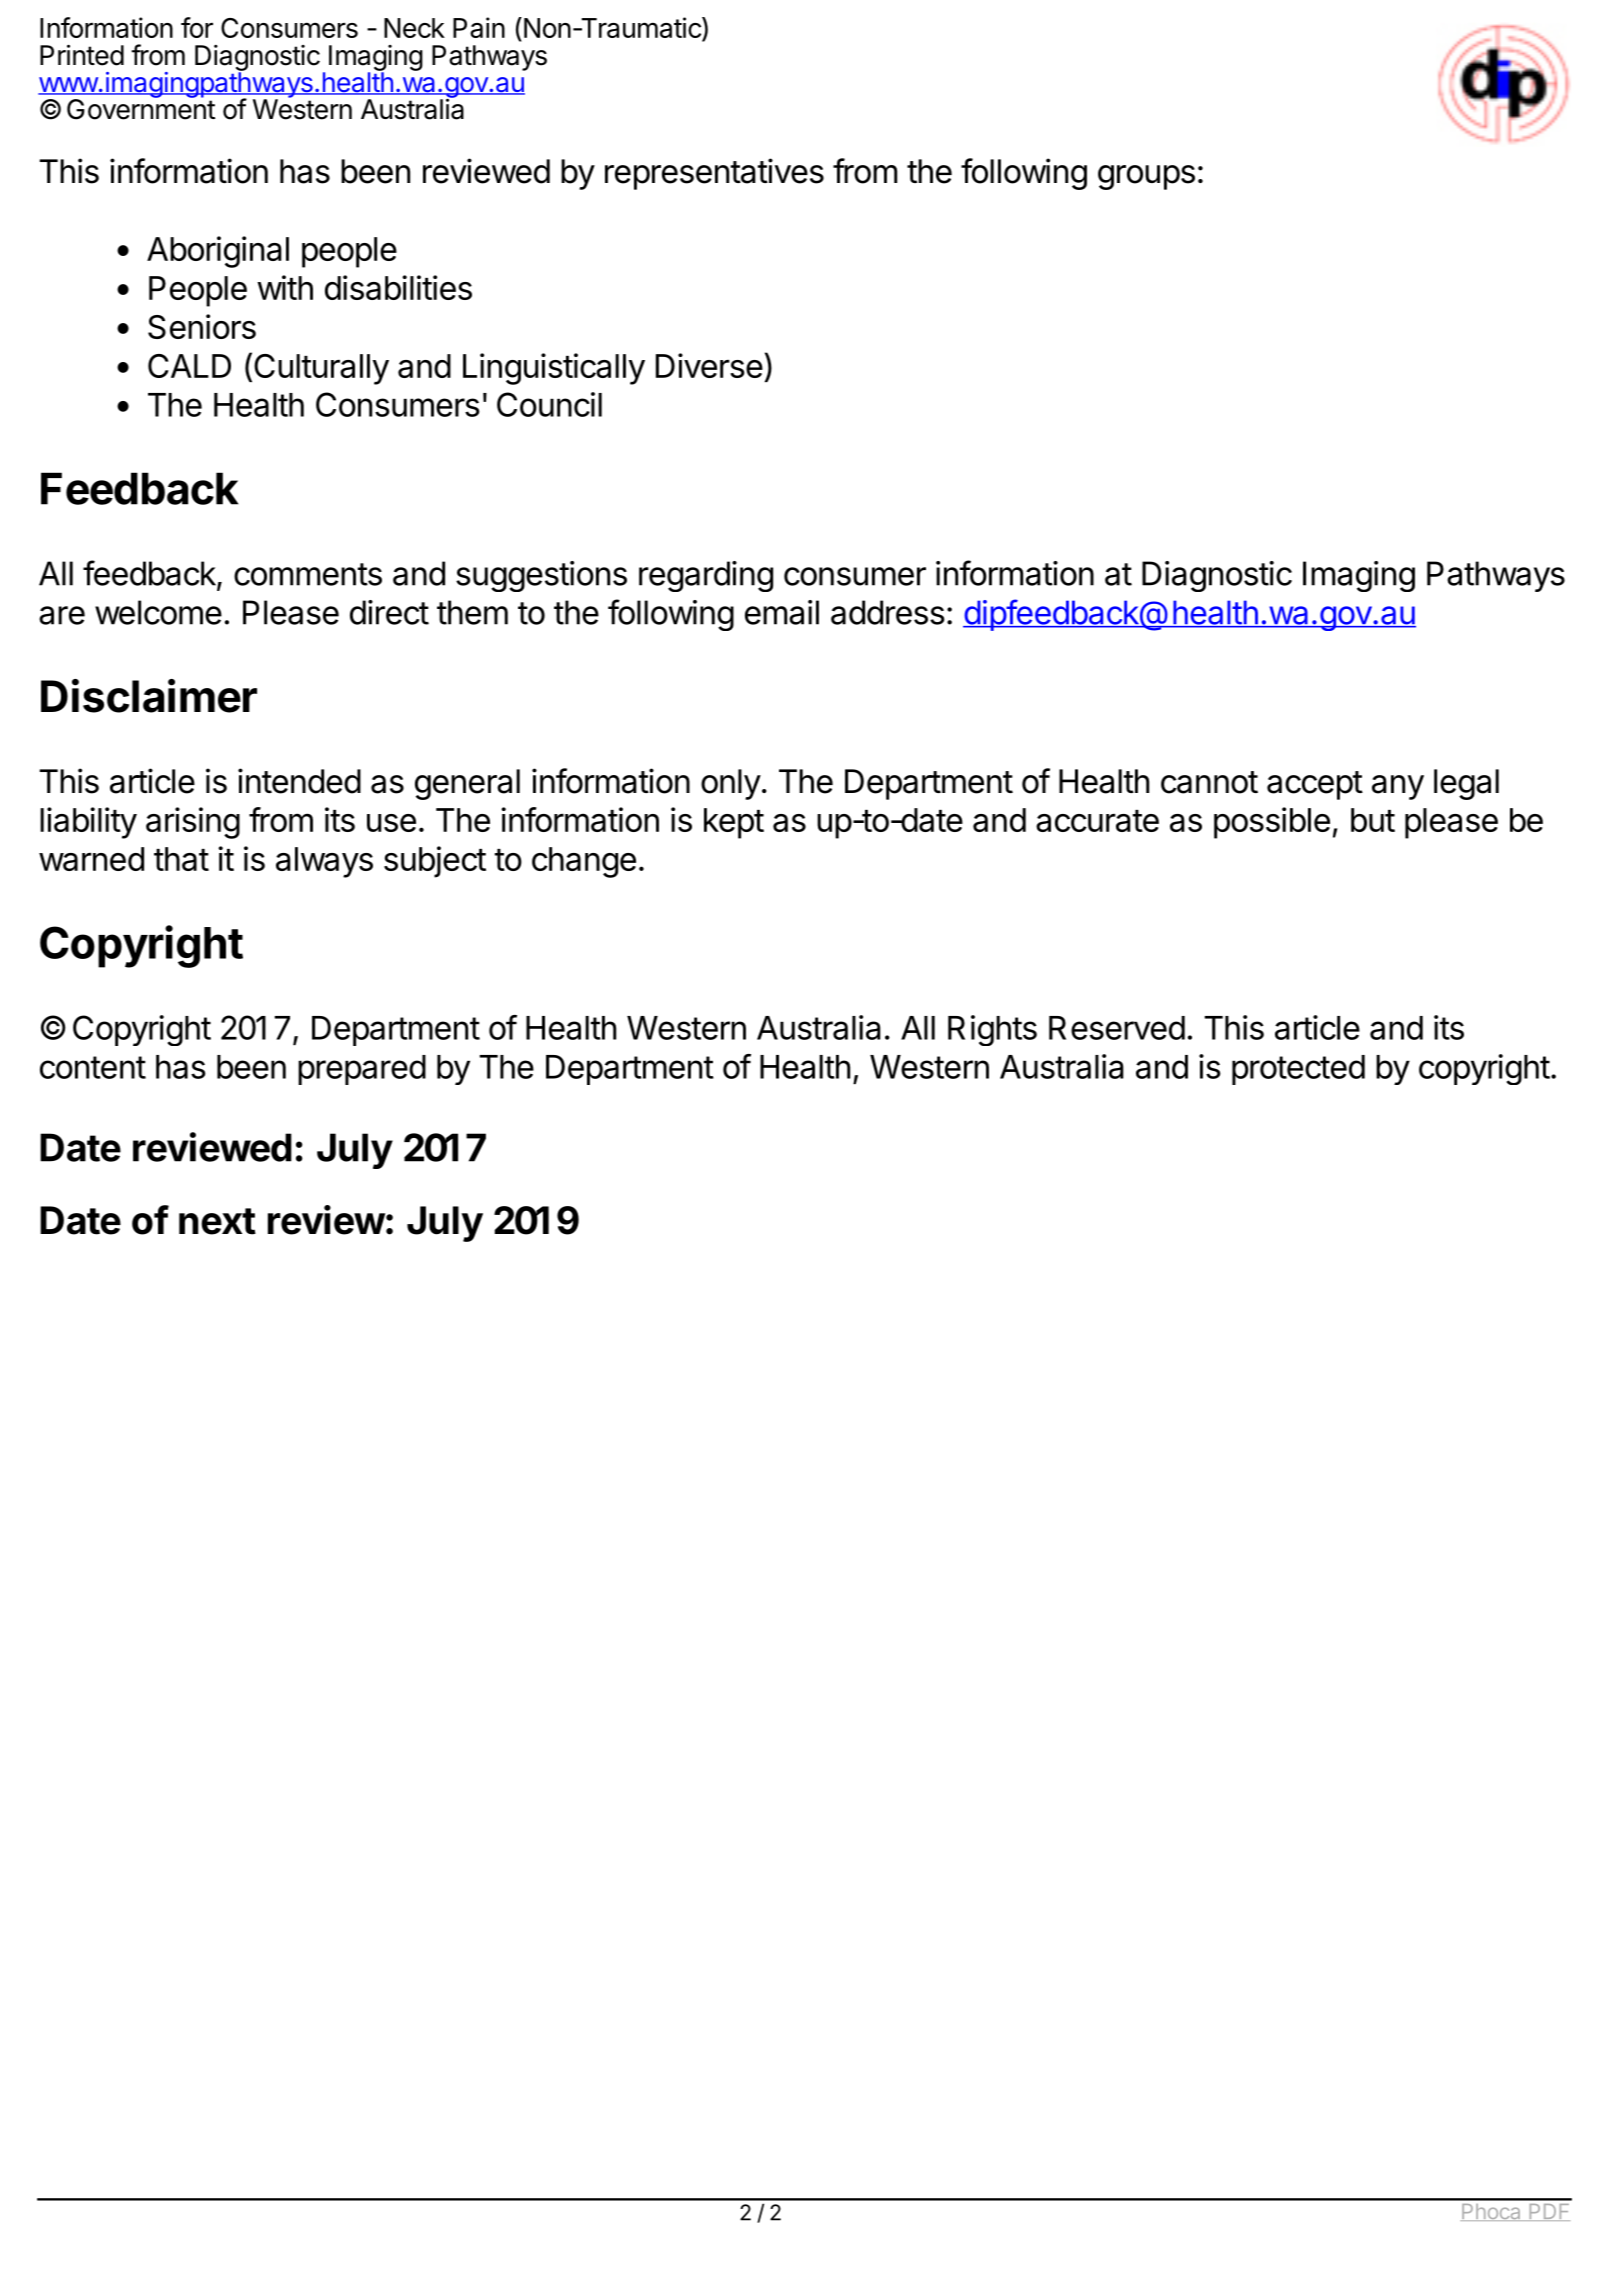  What do you see at coordinates (1272, 823) in the screenshot?
I see `possible` at bounding box center [1272, 823].
